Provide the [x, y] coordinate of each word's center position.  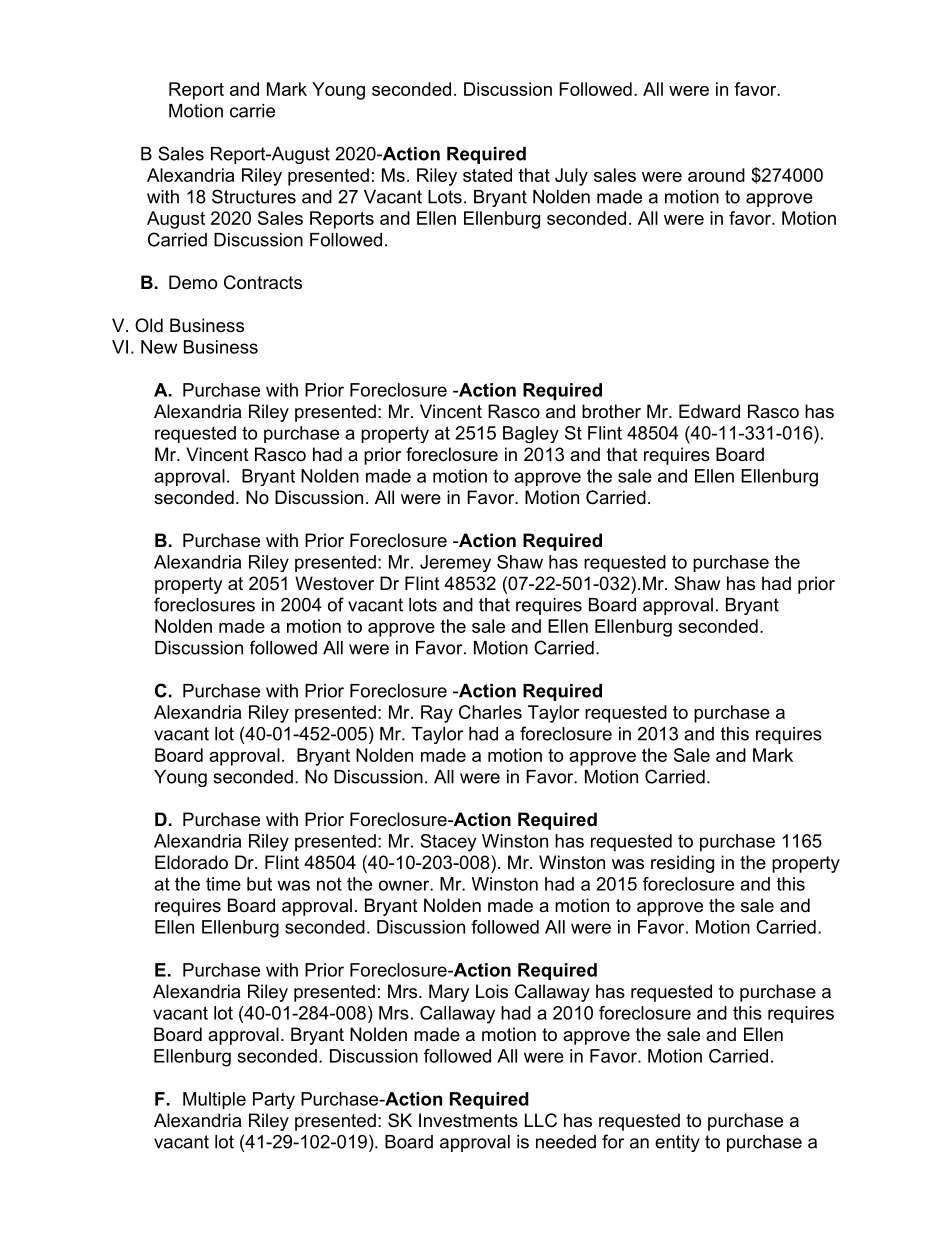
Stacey [448, 843]
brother [611, 411]
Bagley [531, 434]
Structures [254, 196]
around [716, 175]
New [159, 347]
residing [682, 864]
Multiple [214, 1100]
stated [487, 175]
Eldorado [191, 862]
